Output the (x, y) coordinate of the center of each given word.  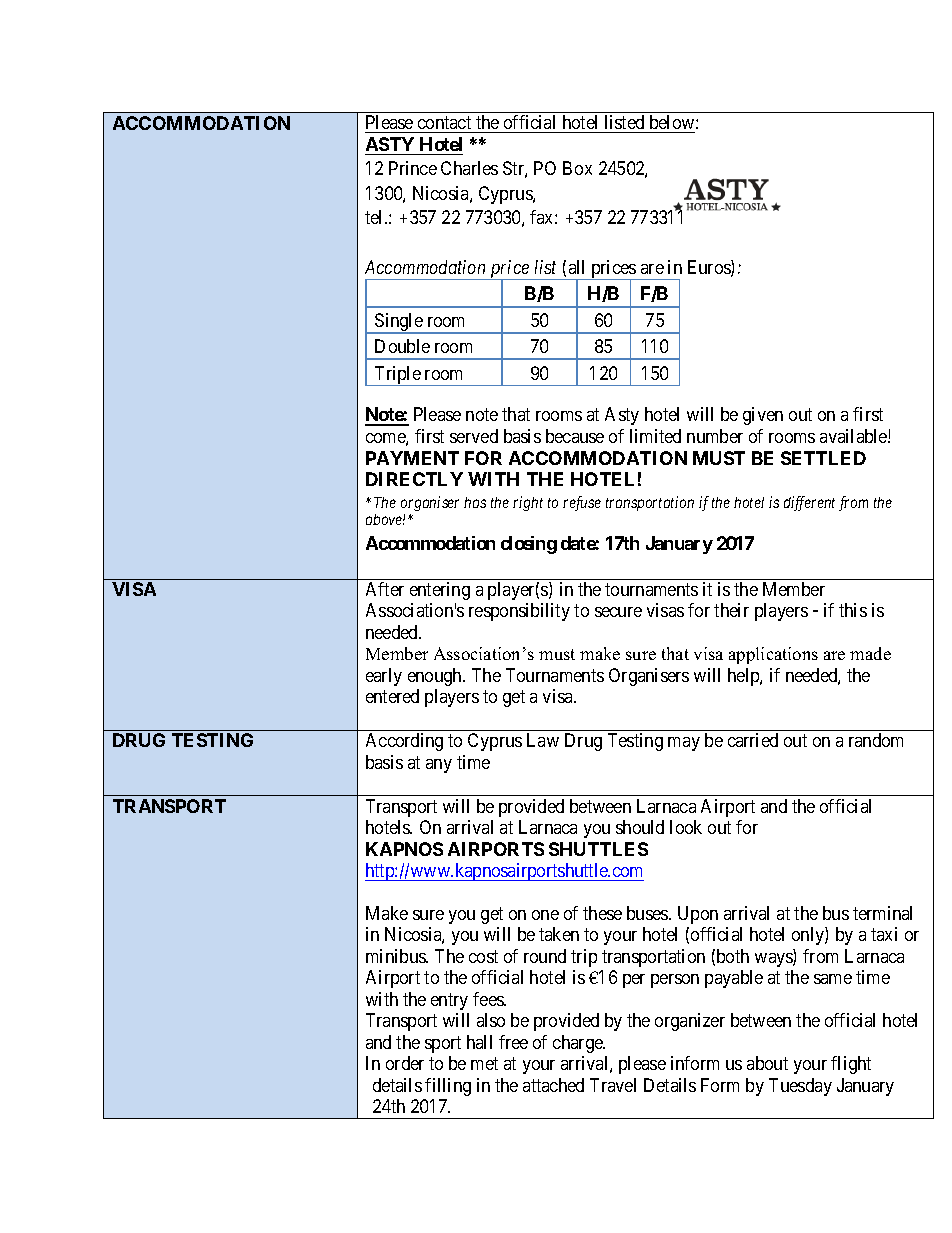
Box (577, 168)
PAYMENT (412, 458)
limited (655, 436)
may (684, 744)
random (876, 740)
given (763, 416)
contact (444, 122)
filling (448, 1087)
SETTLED (823, 458)
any (439, 766)
